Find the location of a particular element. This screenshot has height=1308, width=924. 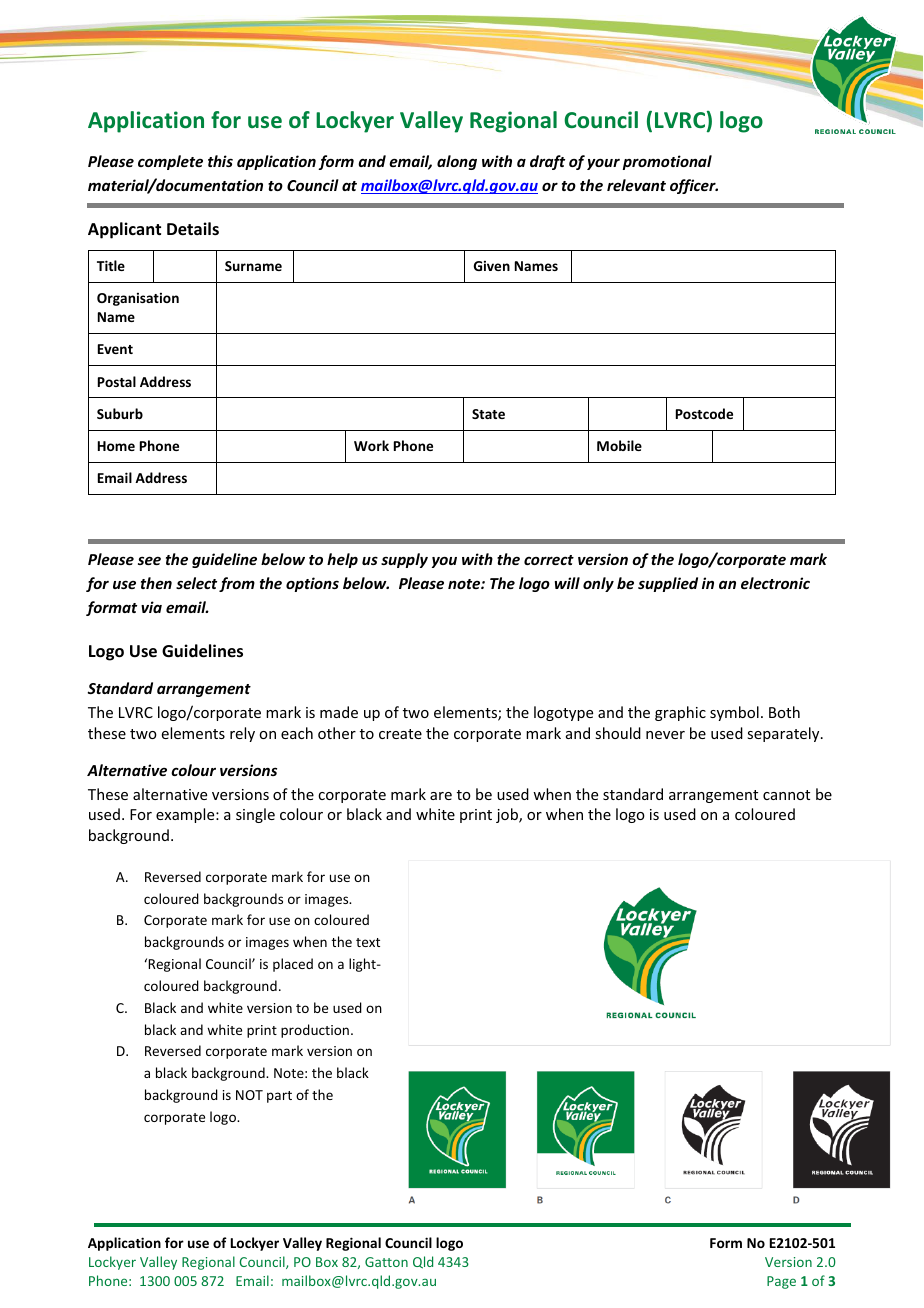

graphic is located at coordinates (680, 713).
